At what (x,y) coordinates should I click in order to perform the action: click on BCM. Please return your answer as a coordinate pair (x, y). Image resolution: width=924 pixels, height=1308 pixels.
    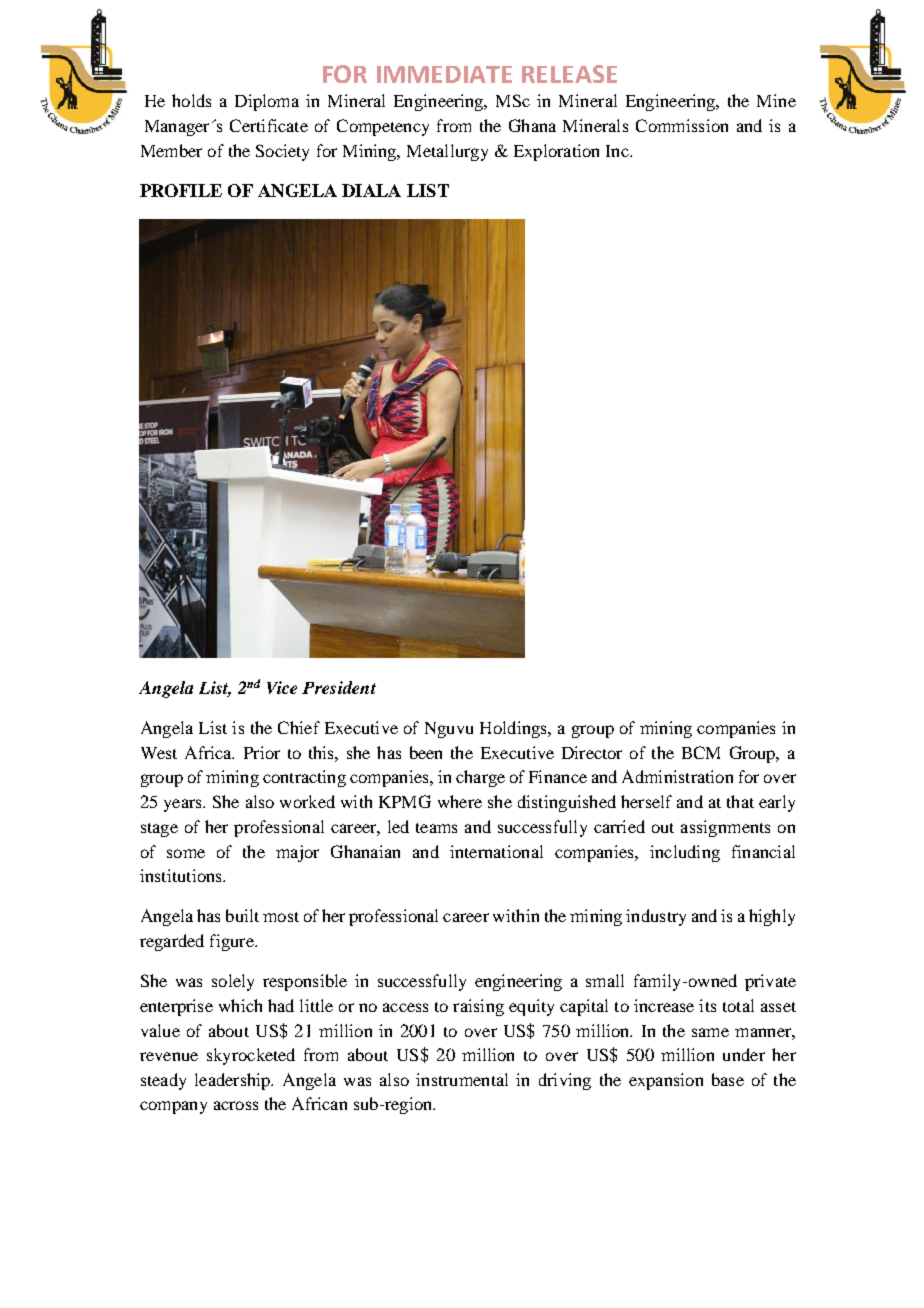
    Looking at the image, I should click on (701, 752).
